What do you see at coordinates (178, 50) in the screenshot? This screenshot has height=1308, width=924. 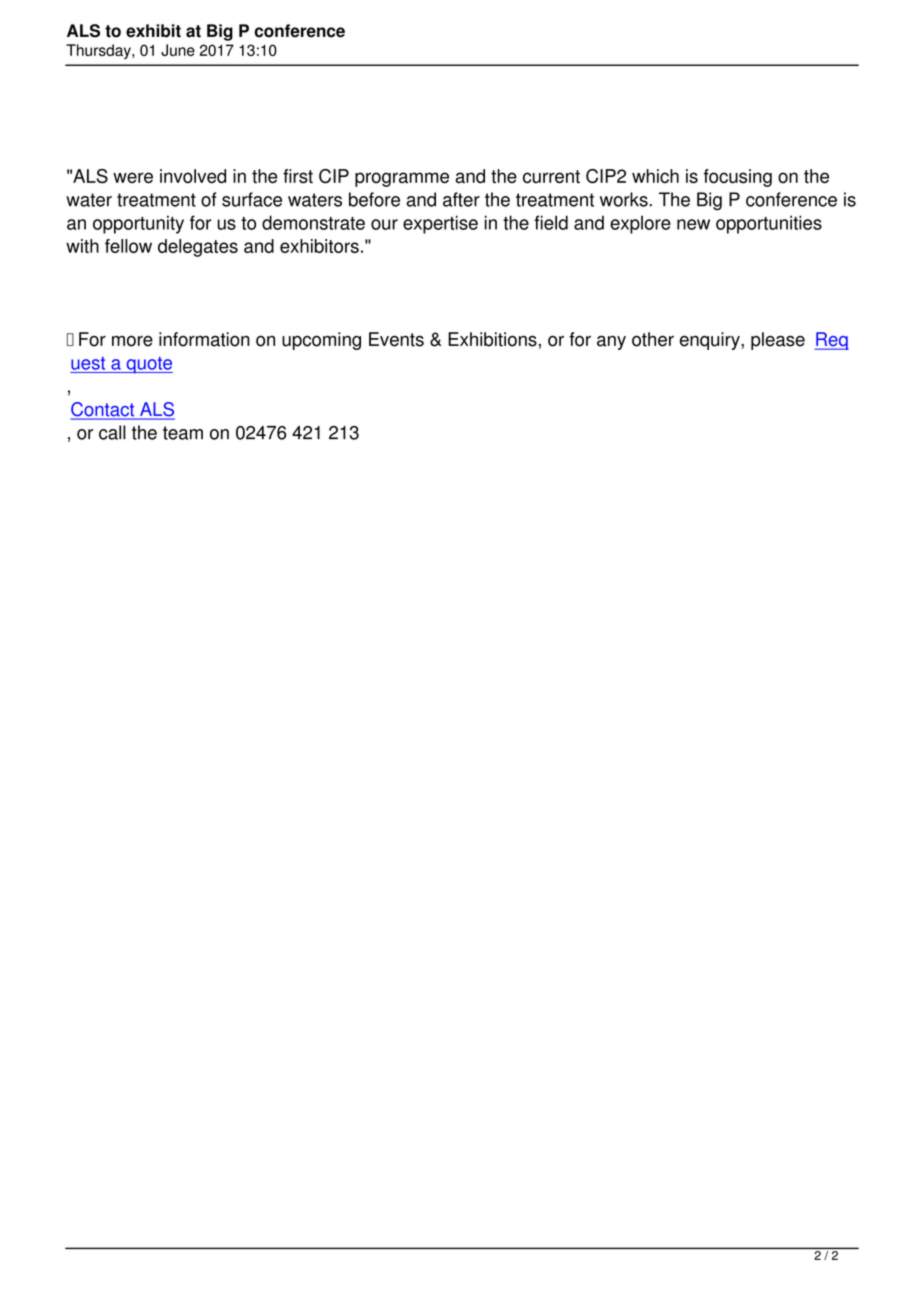 I see `June` at bounding box center [178, 50].
